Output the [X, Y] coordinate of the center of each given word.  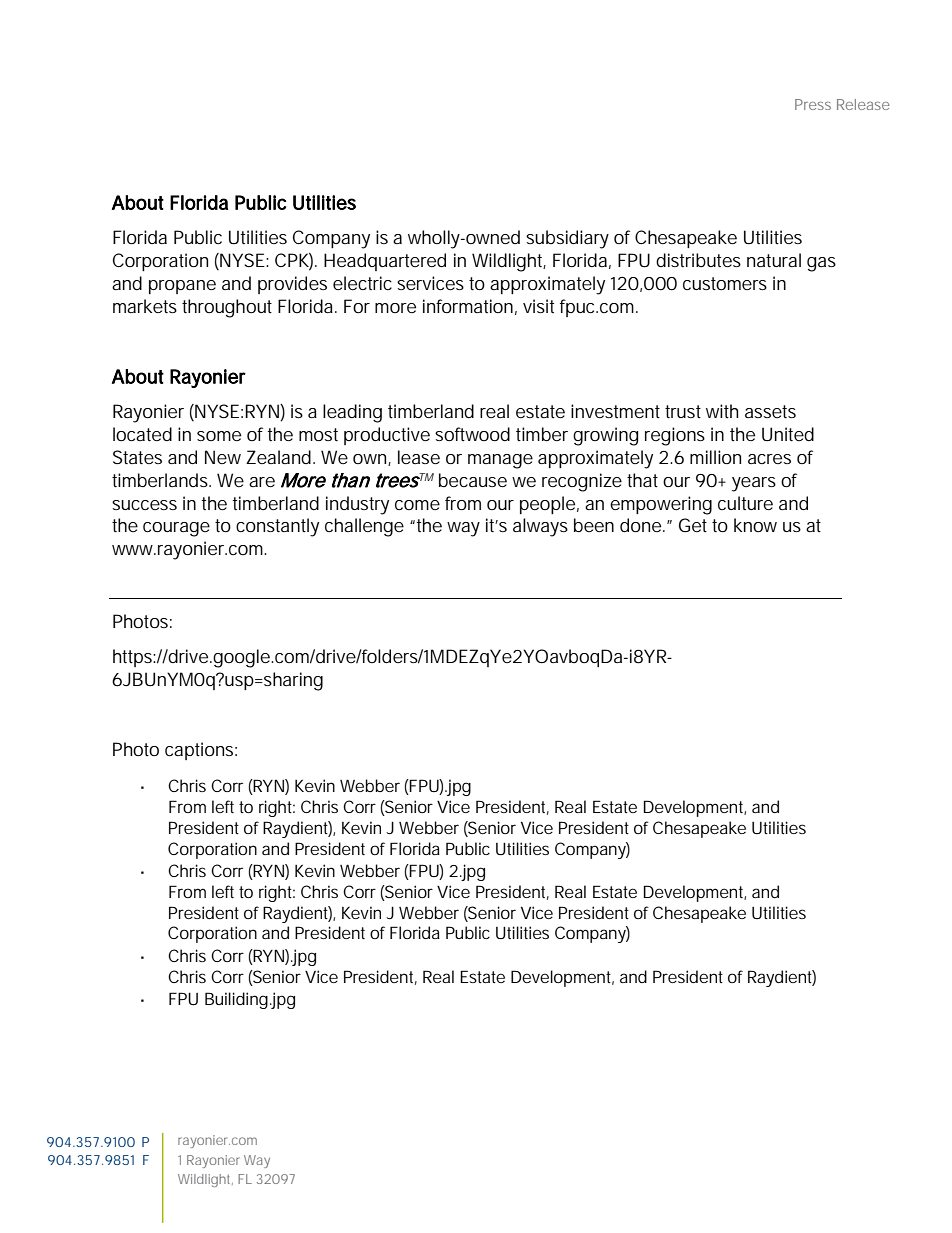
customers [725, 283]
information [468, 306]
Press [813, 104]
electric [362, 283]
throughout [227, 308]
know [755, 525]
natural [774, 260]
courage [176, 529]
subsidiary [567, 239]
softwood [472, 434]
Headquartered [385, 262]
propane [182, 287]
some [219, 436]
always [540, 527]
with [722, 411]
